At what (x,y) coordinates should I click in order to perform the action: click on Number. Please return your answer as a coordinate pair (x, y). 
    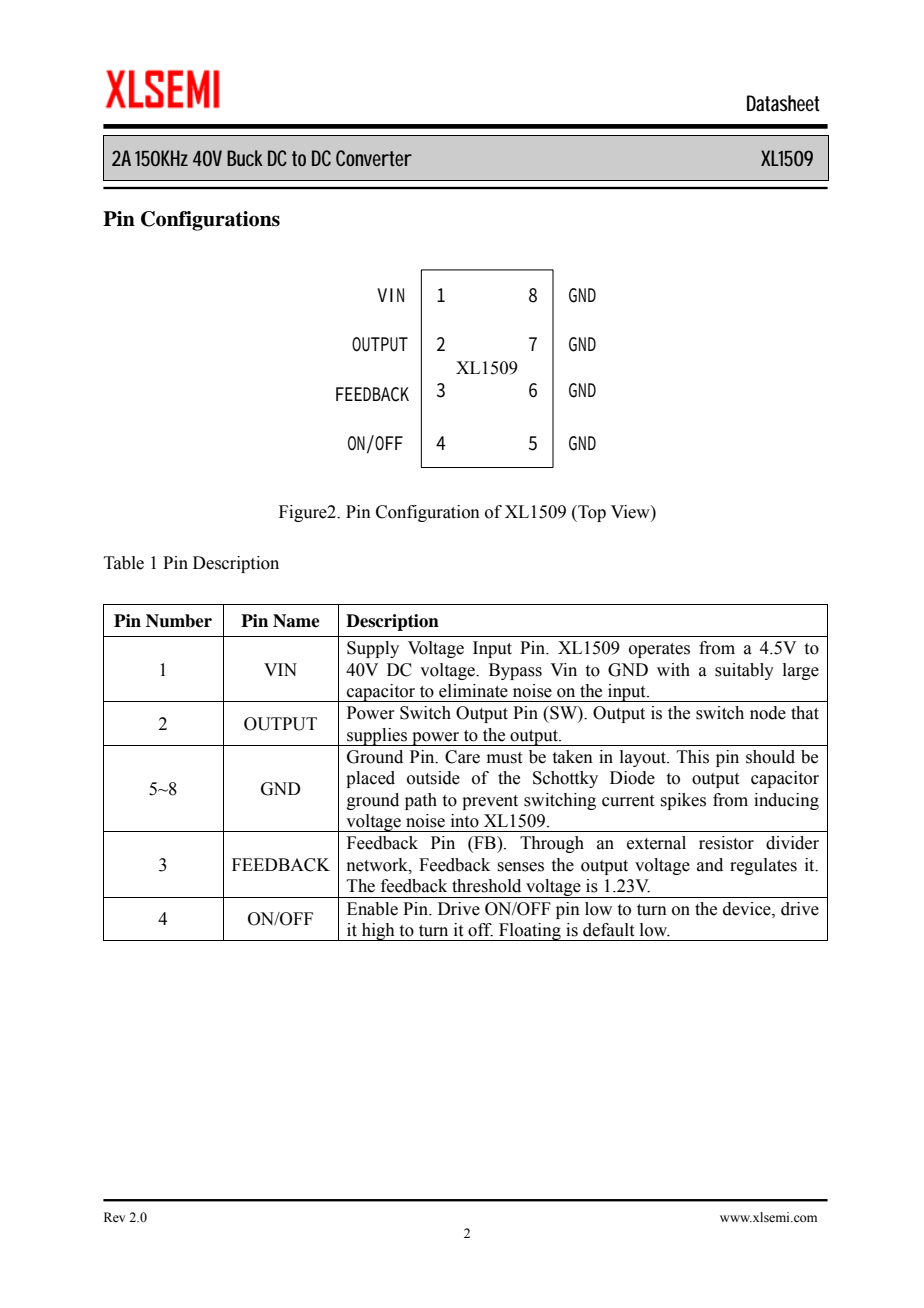
    Looking at the image, I should click on (179, 621).
